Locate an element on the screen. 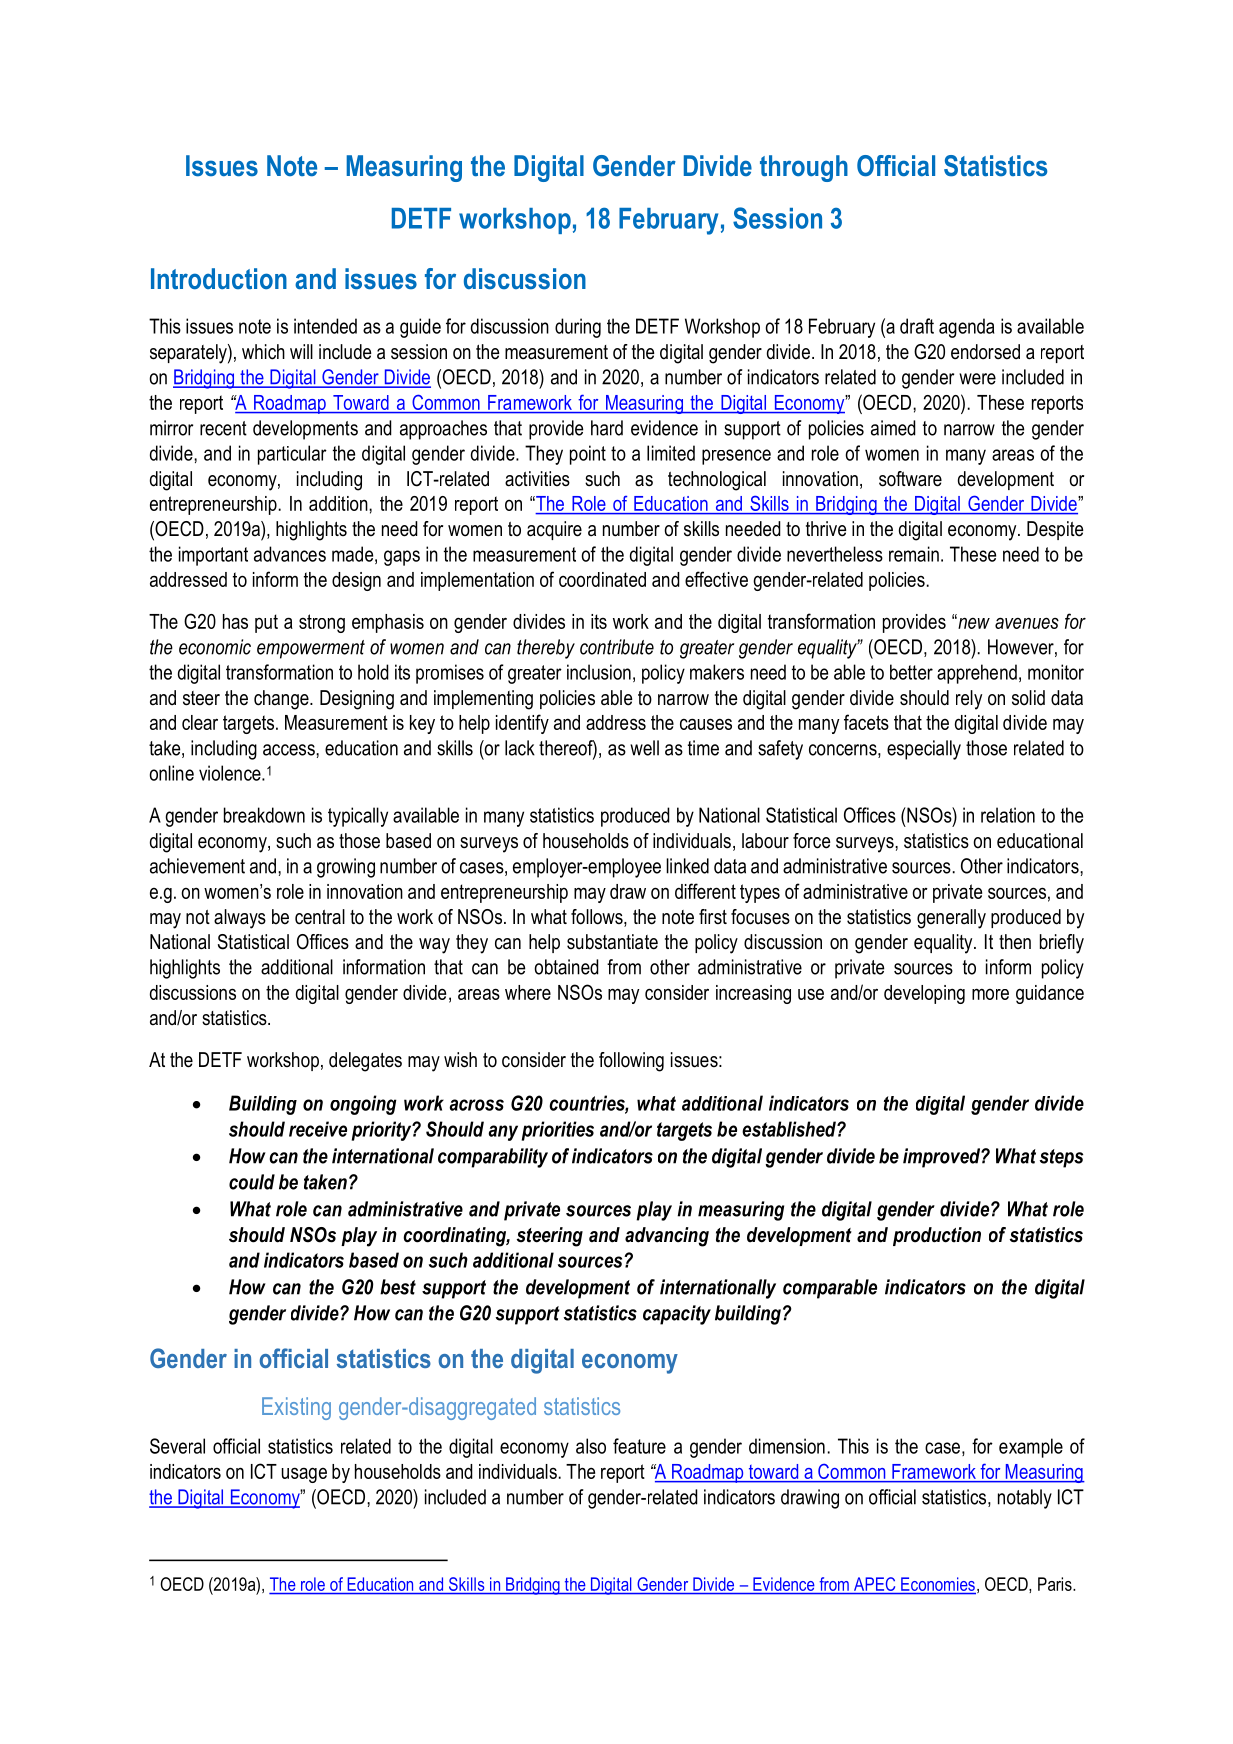  coordinated is located at coordinates (602, 579).
